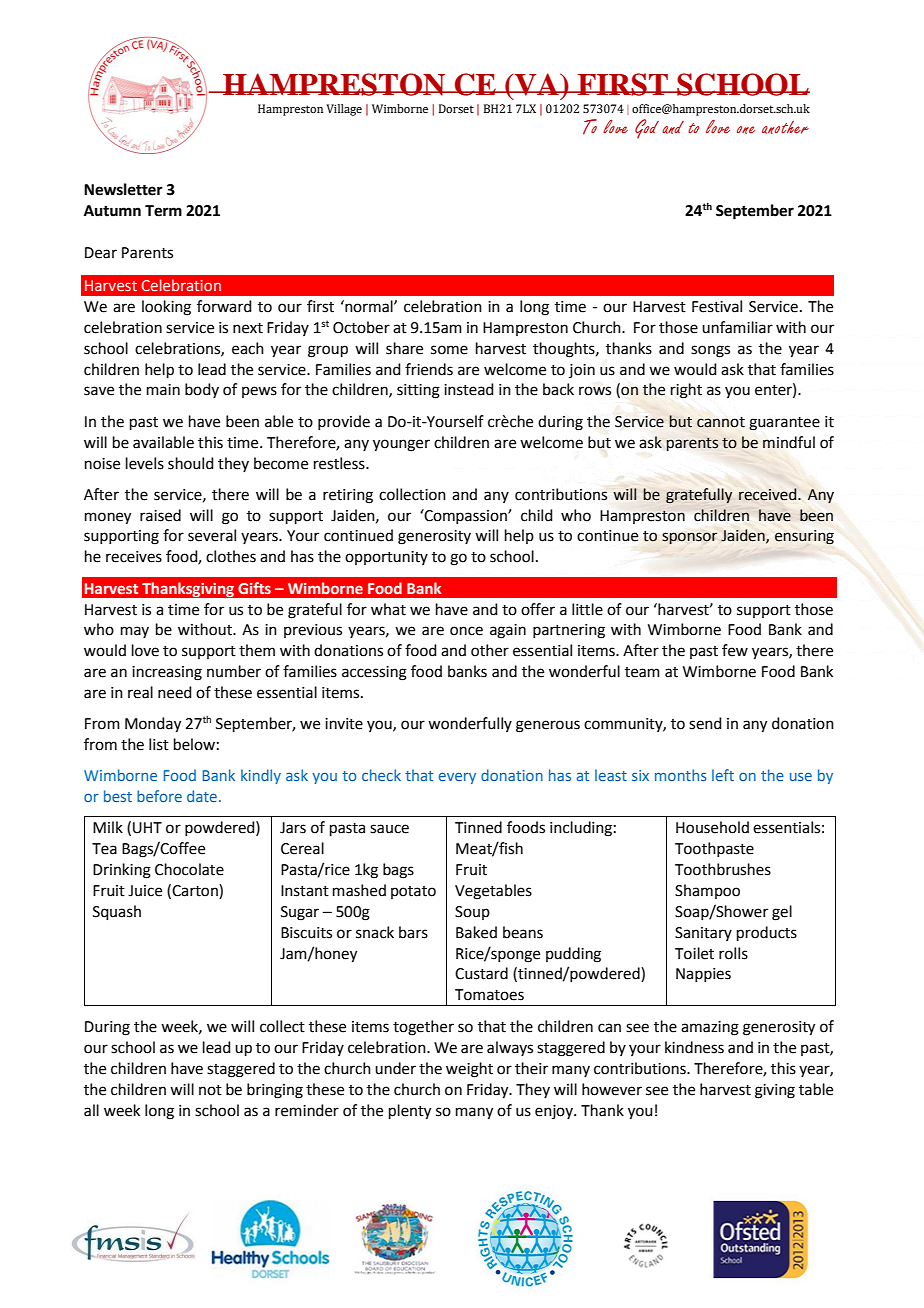 This screenshot has height=1308, width=924. Describe the element at coordinates (344, 110) in the screenshot. I see `Village` at that location.
